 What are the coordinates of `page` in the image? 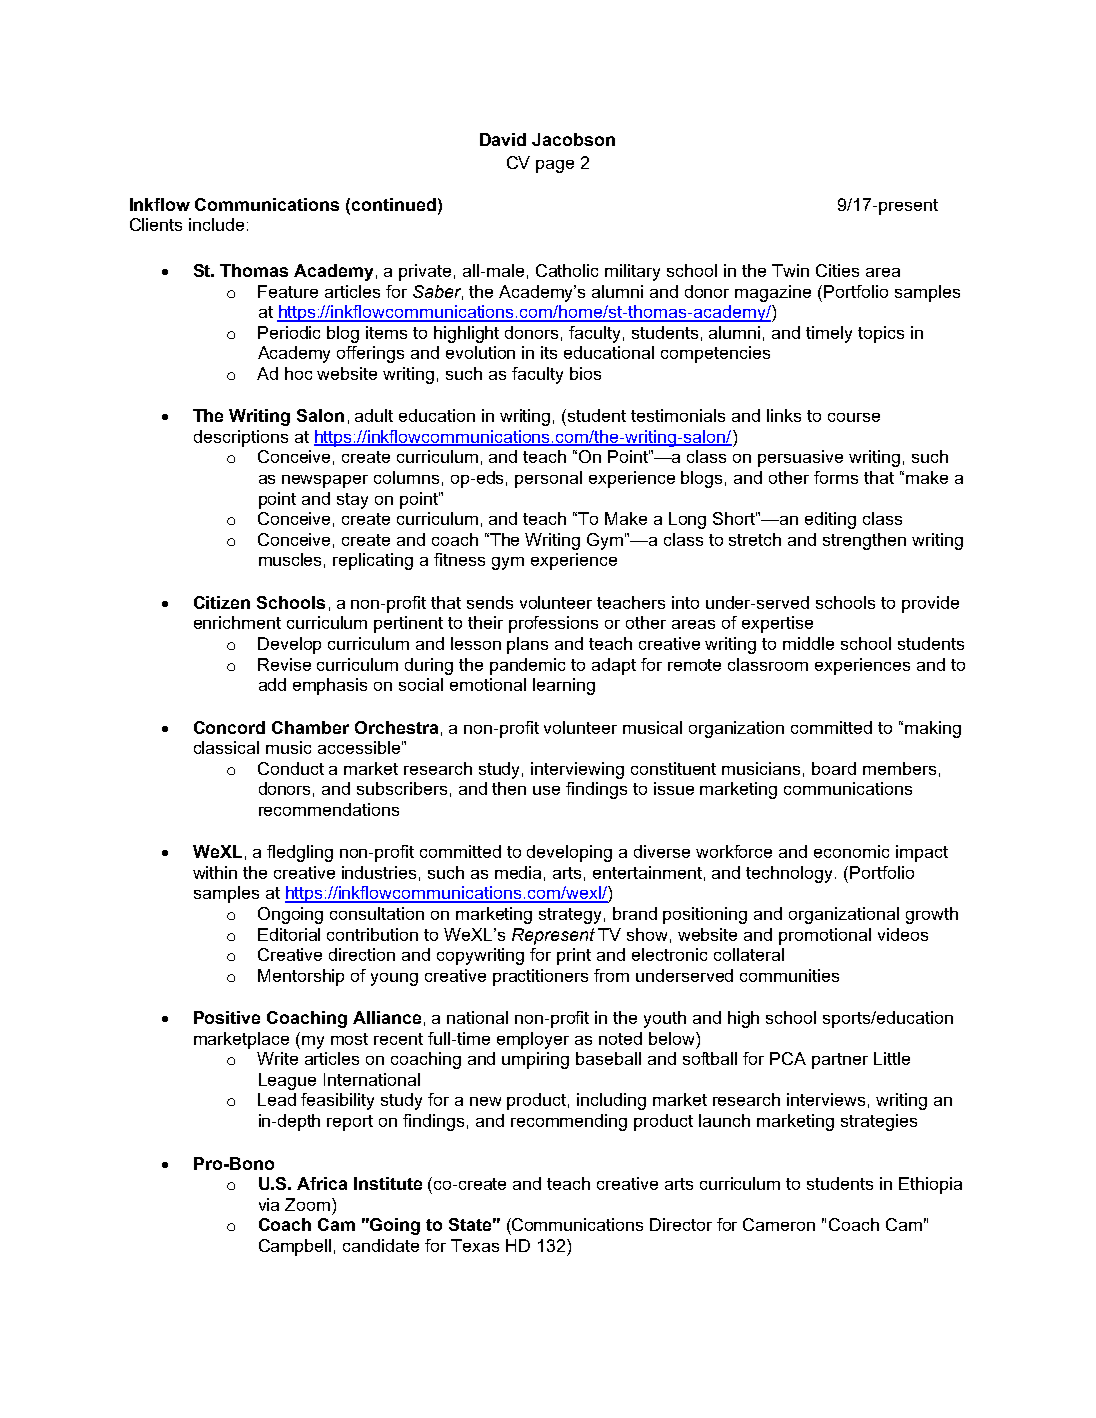 It's located at (555, 166).
